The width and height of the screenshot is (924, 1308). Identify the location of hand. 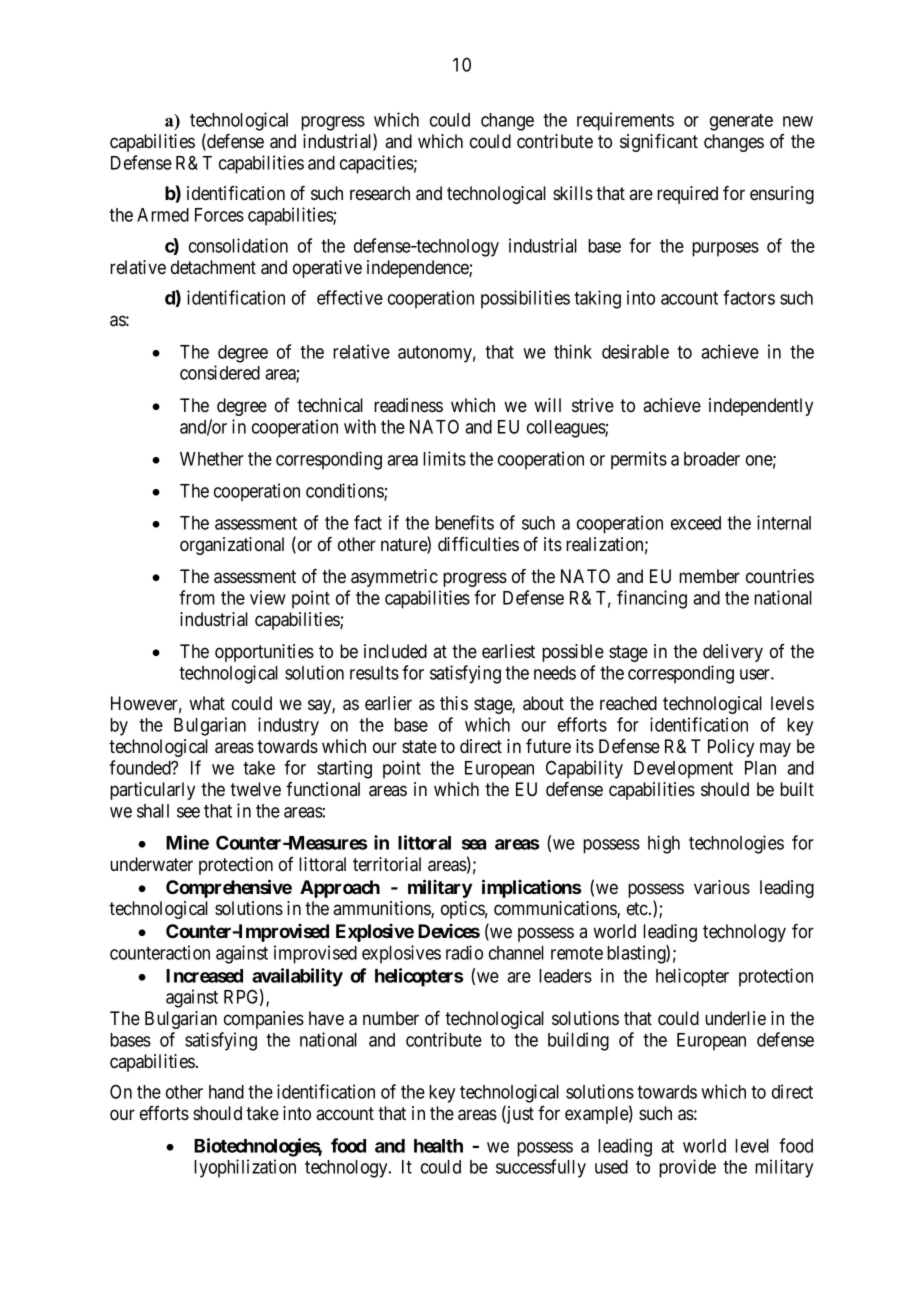
(226, 1092).
